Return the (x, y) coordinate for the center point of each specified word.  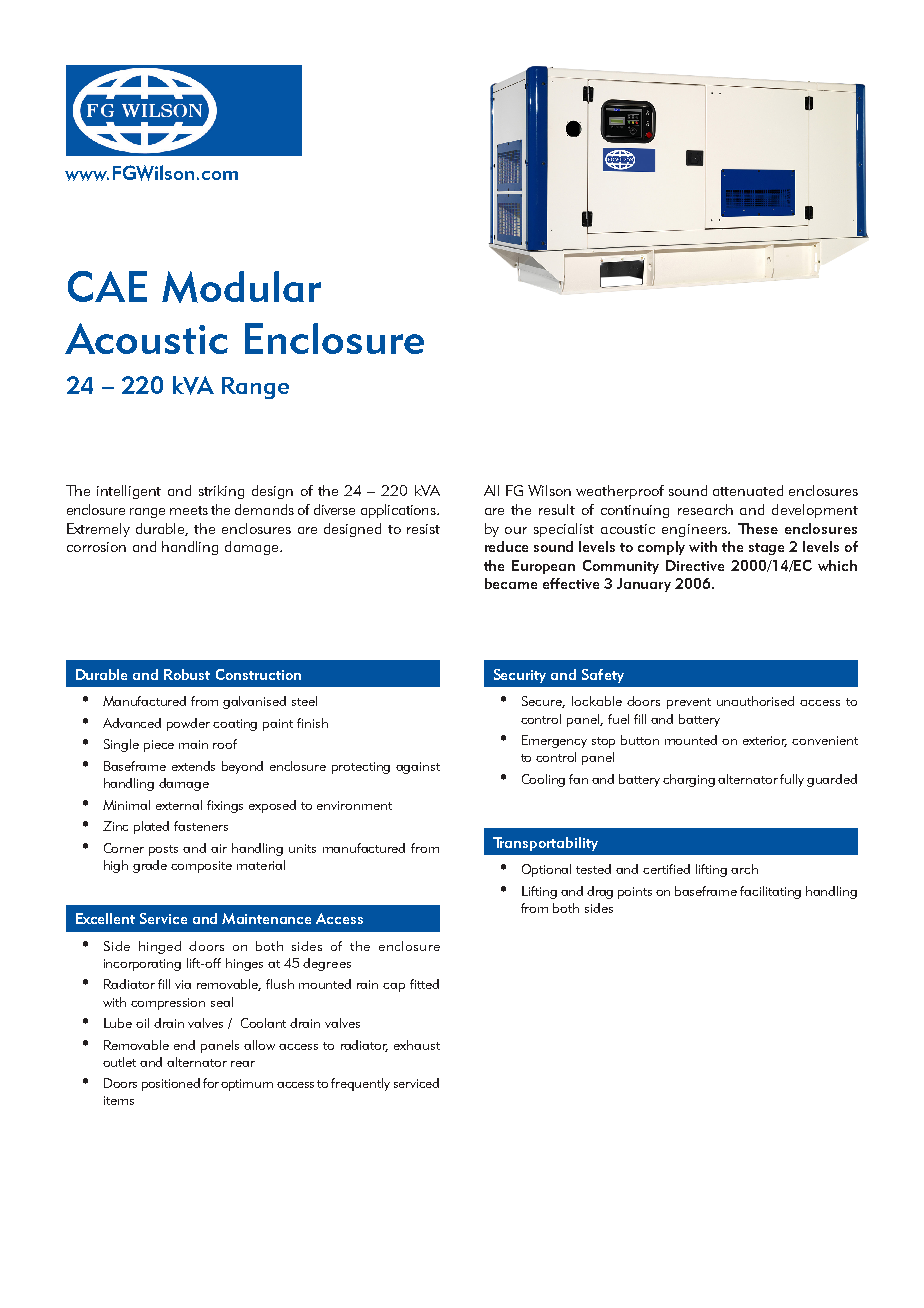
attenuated (748, 490)
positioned (171, 1084)
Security (520, 676)
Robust (187, 674)
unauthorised (755, 701)
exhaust (417, 1045)
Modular (241, 287)
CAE (107, 286)
